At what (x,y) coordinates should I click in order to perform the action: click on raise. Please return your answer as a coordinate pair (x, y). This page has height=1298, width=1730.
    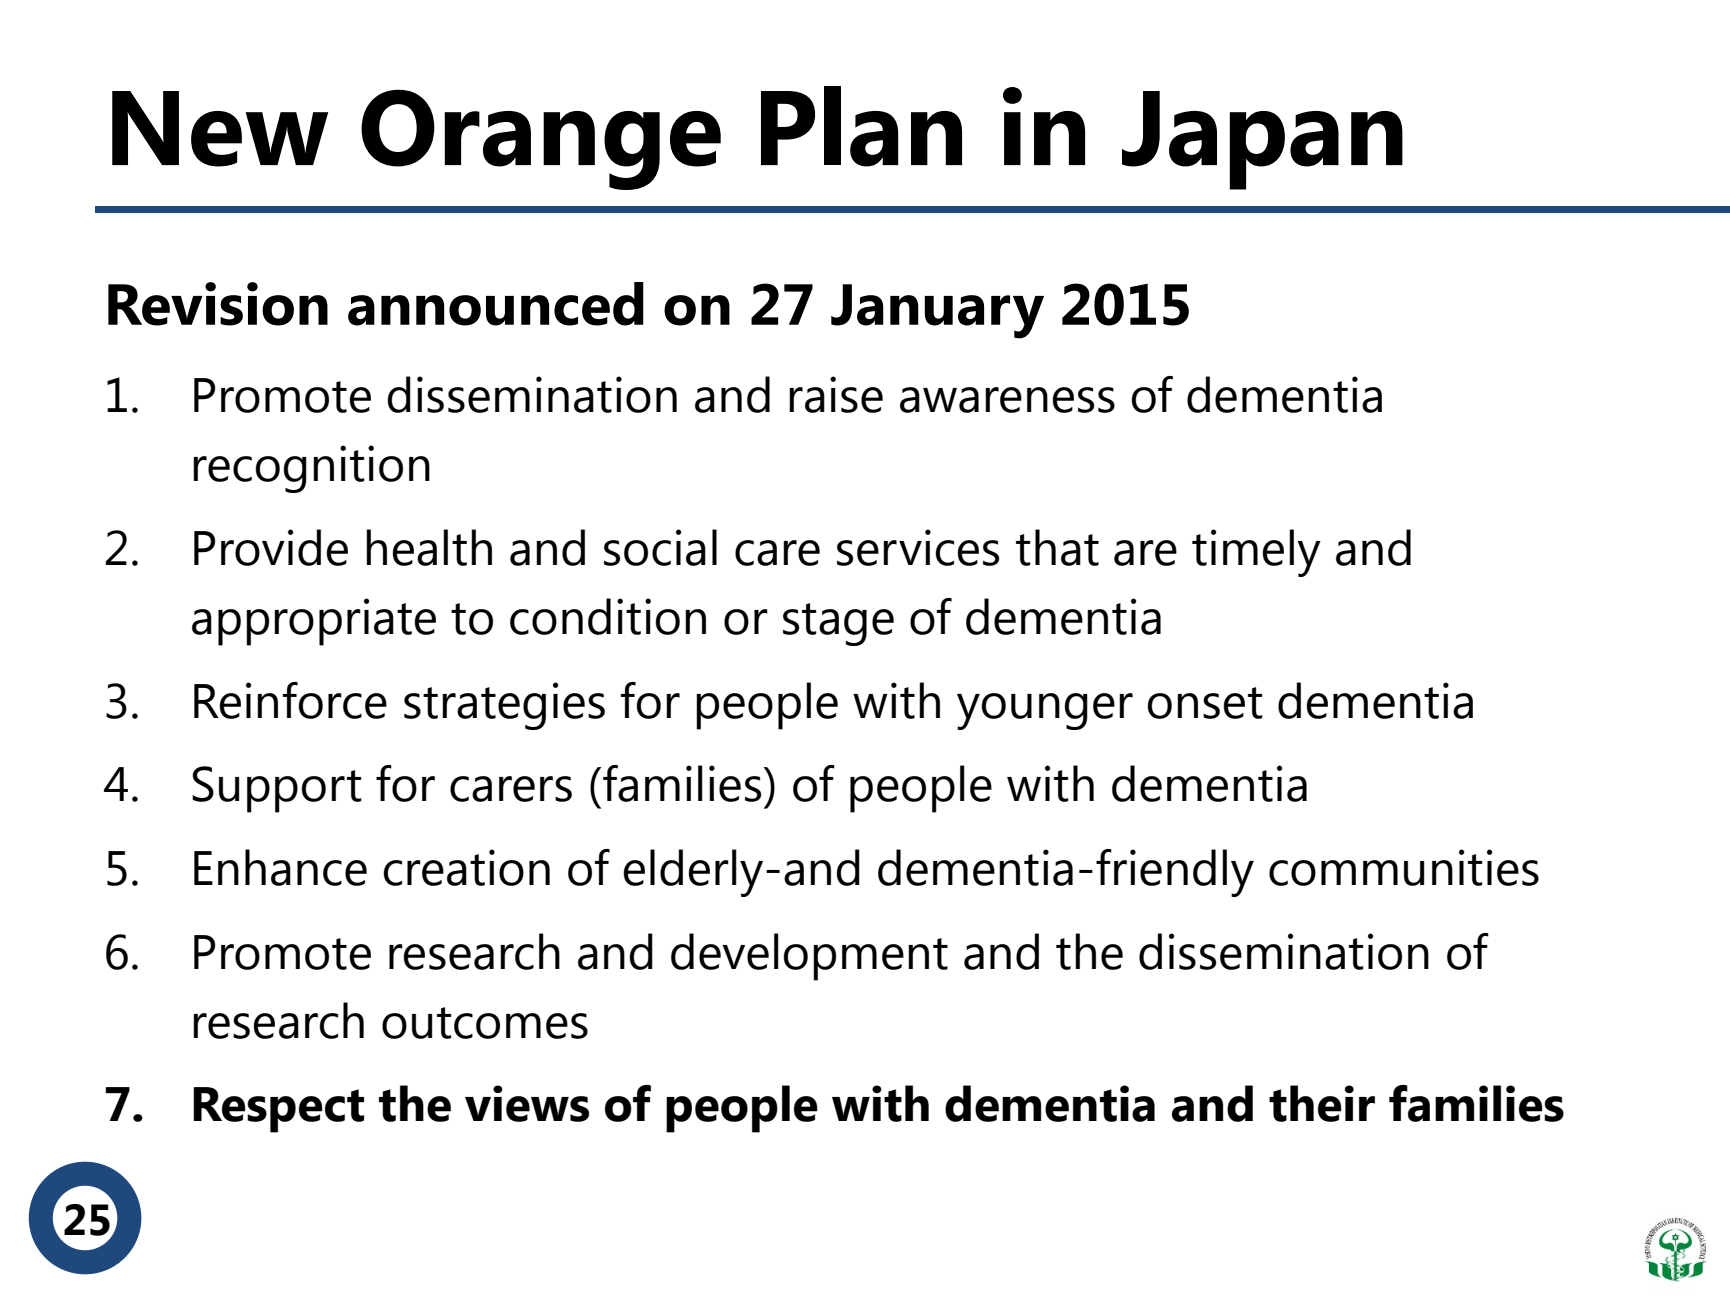
    Looking at the image, I should click on (836, 394).
